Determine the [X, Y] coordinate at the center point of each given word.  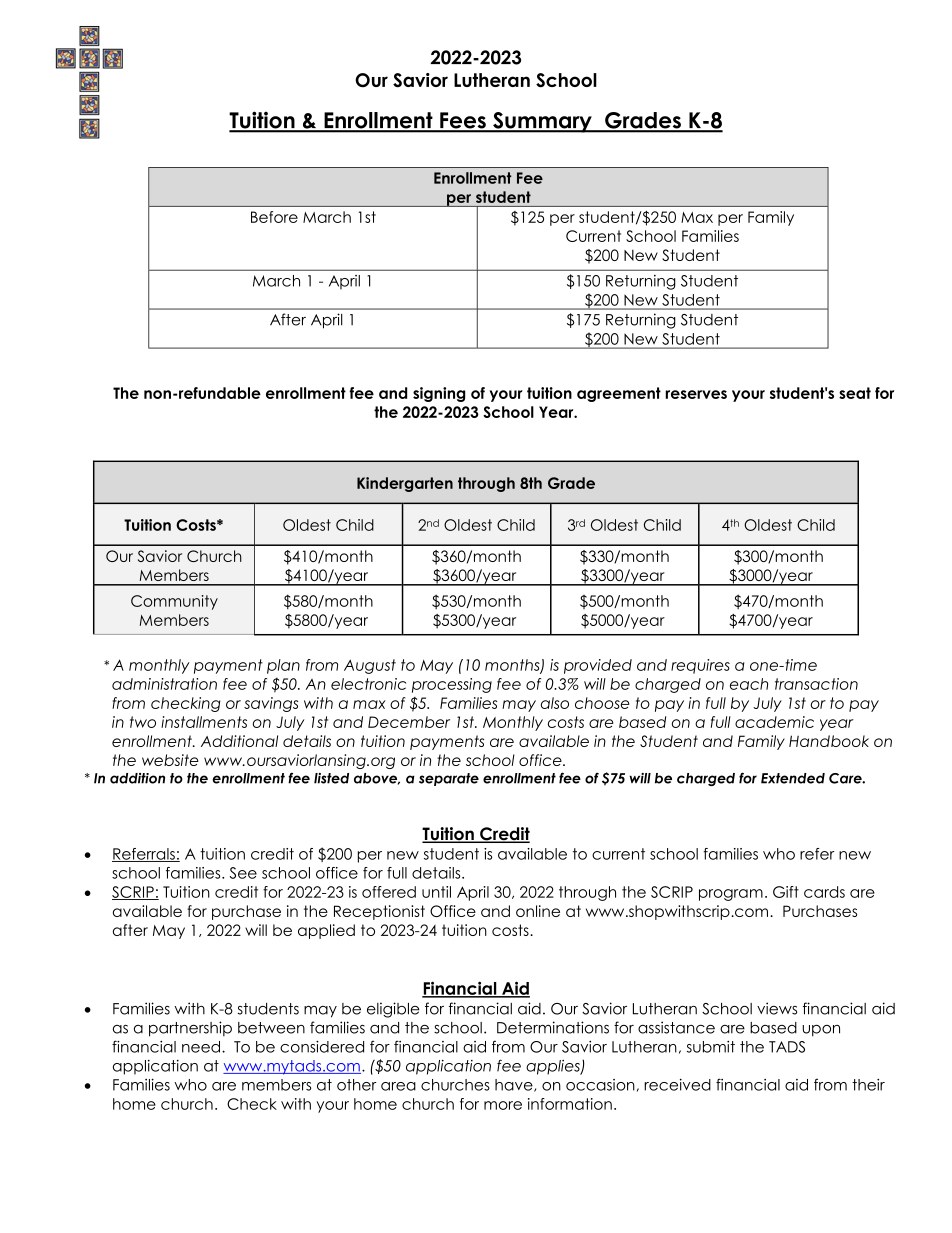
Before [274, 217]
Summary [542, 122]
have [515, 1085]
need [201, 1047]
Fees [463, 121]
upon [821, 1031]
